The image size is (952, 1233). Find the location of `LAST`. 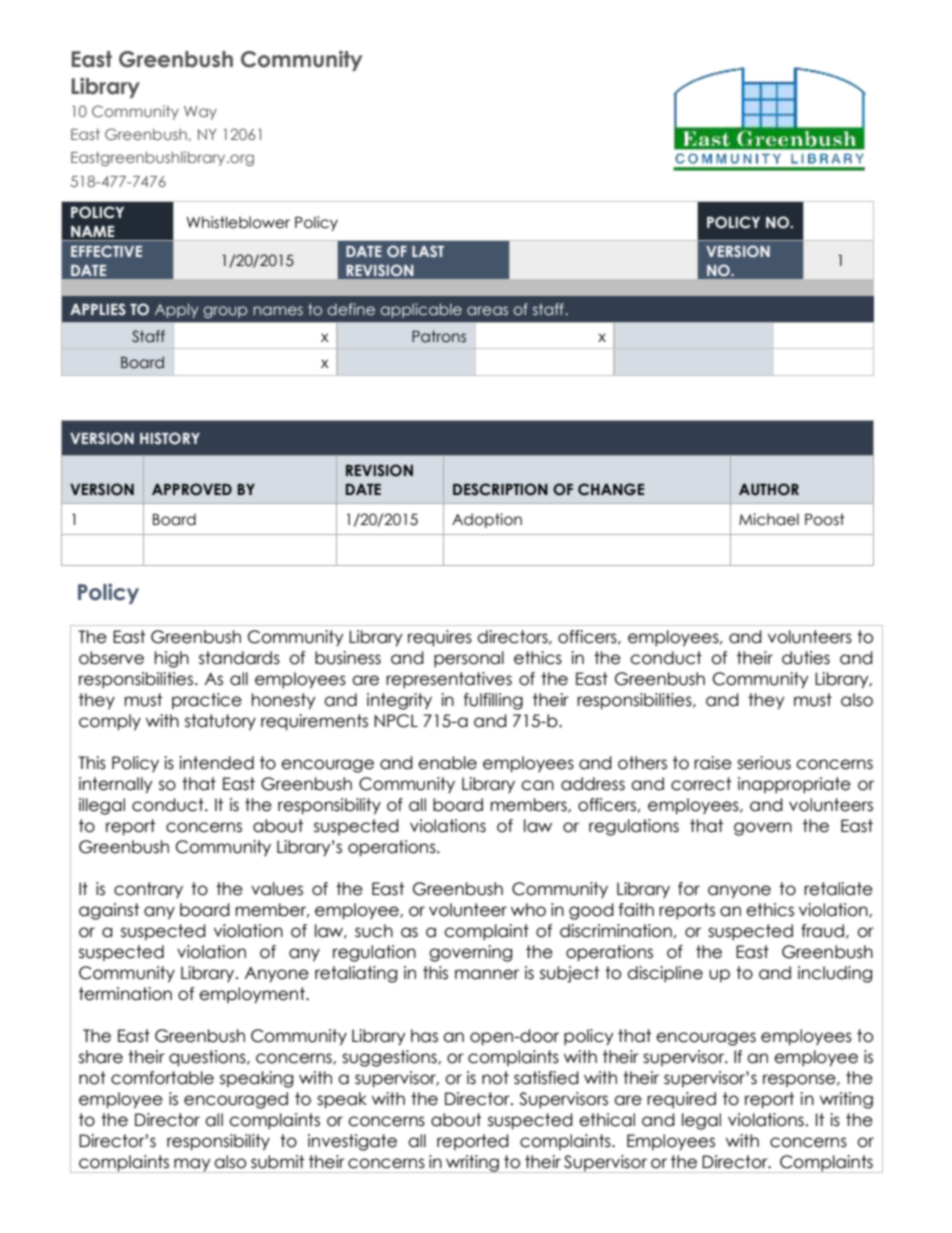

LAST is located at coordinates (428, 251).
